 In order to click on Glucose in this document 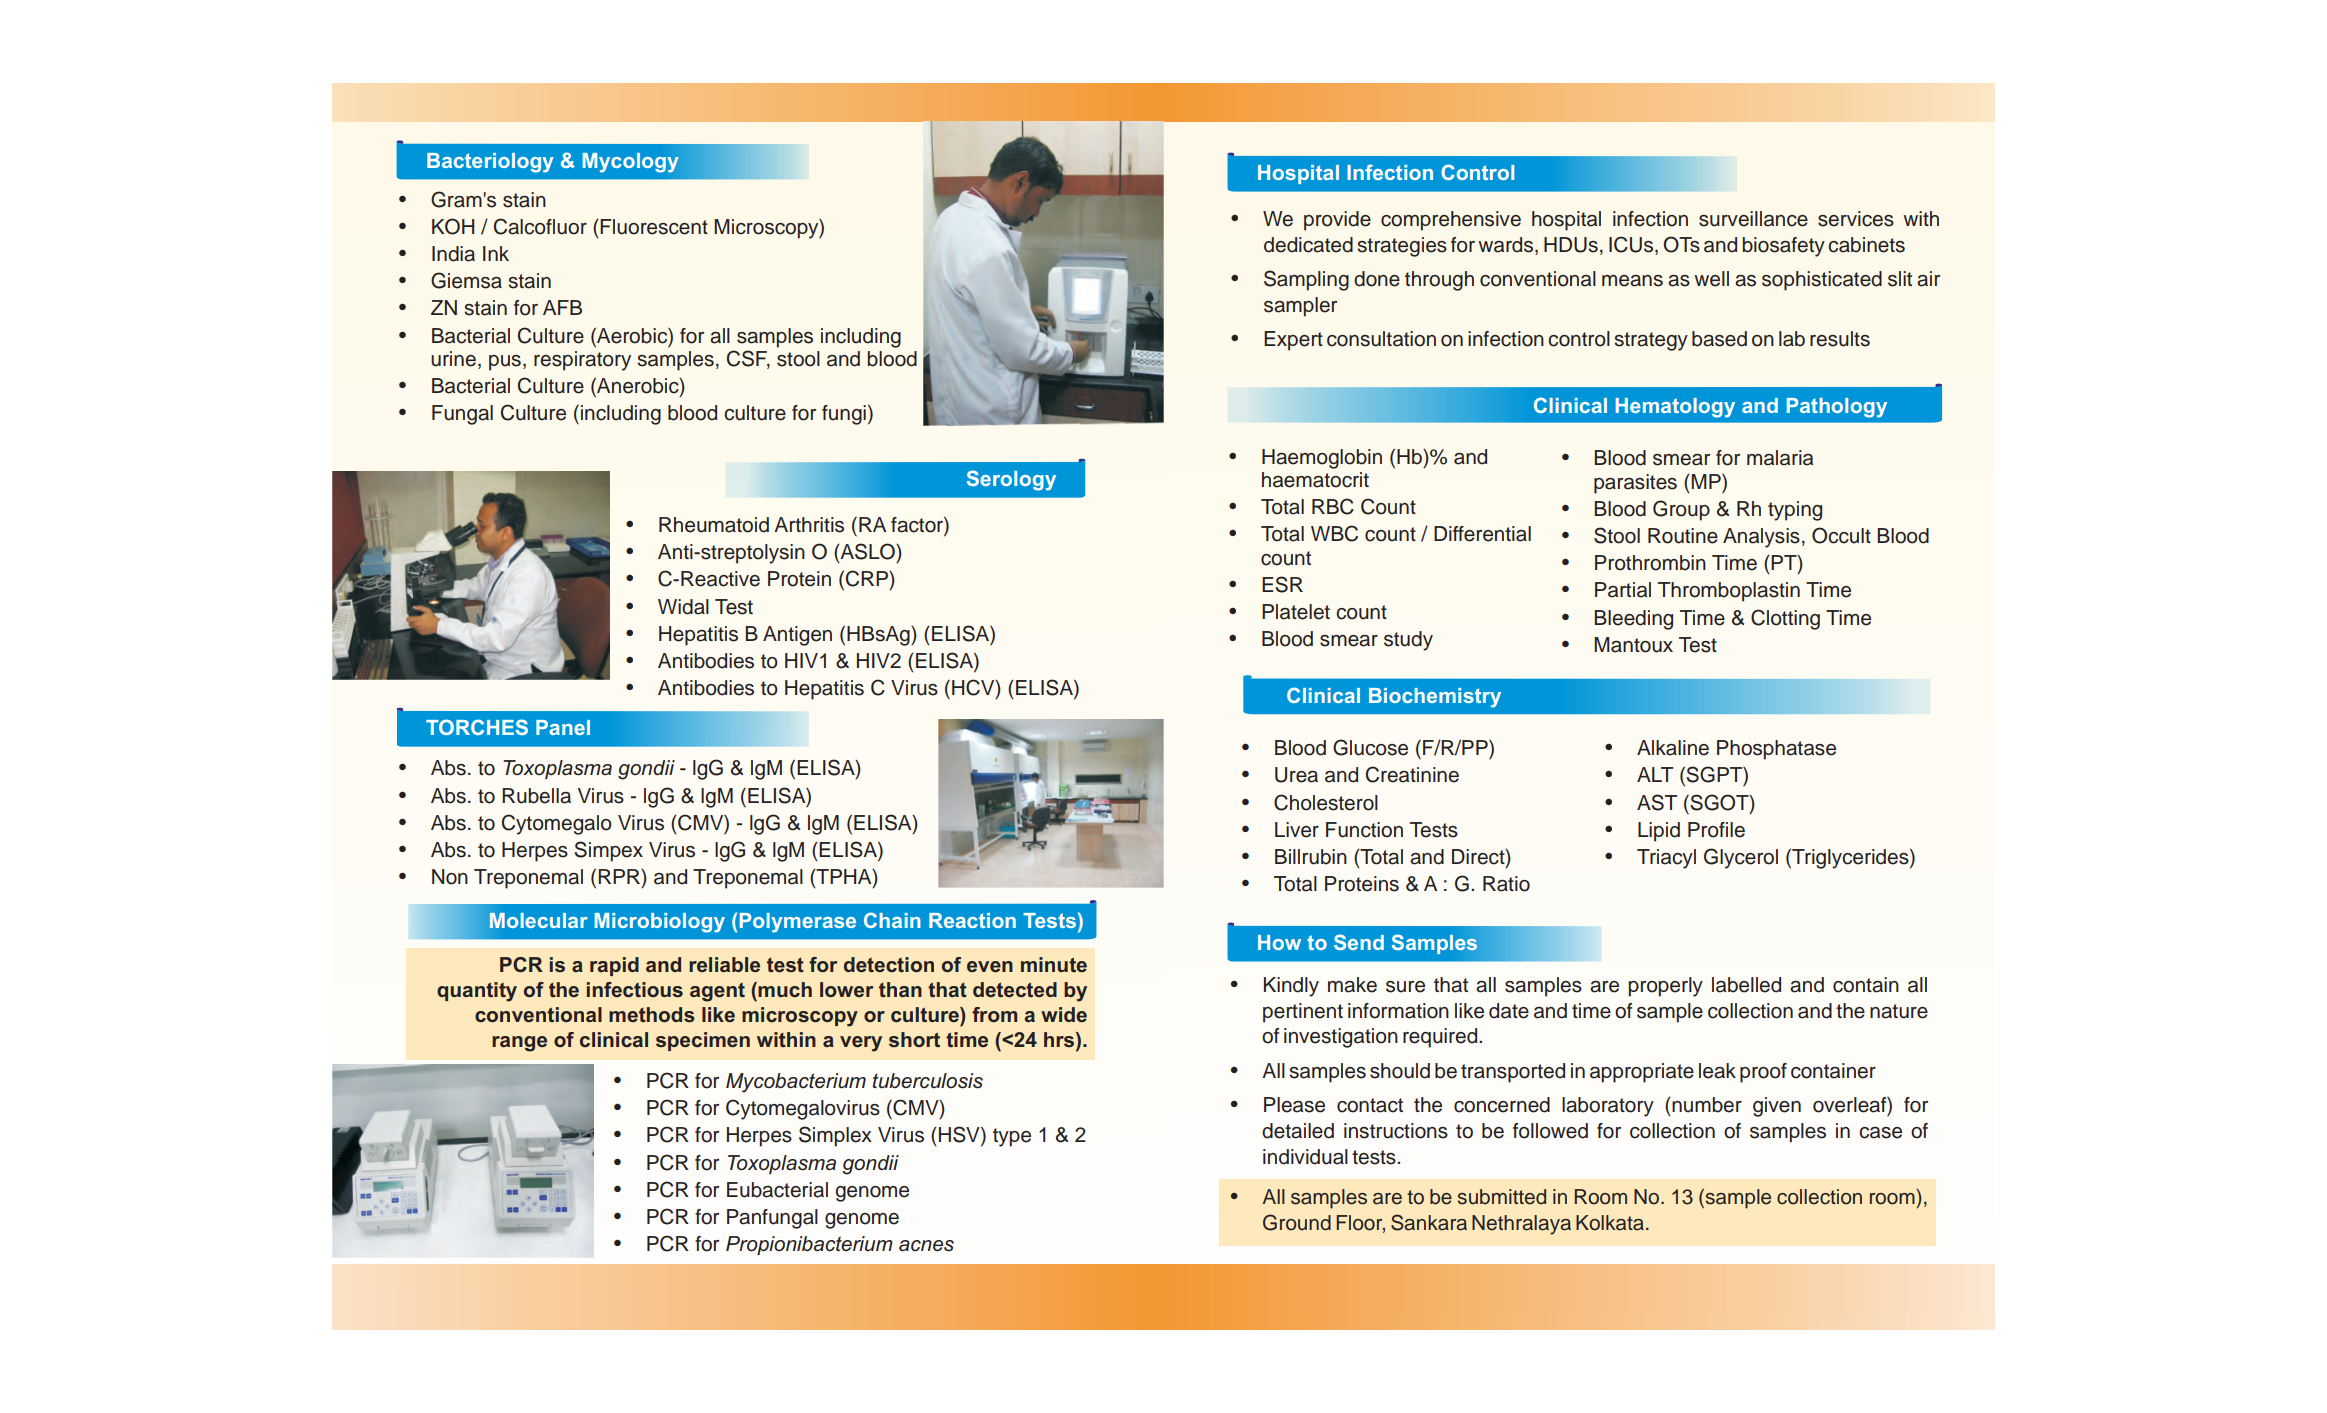, I will do `click(1370, 747)`.
